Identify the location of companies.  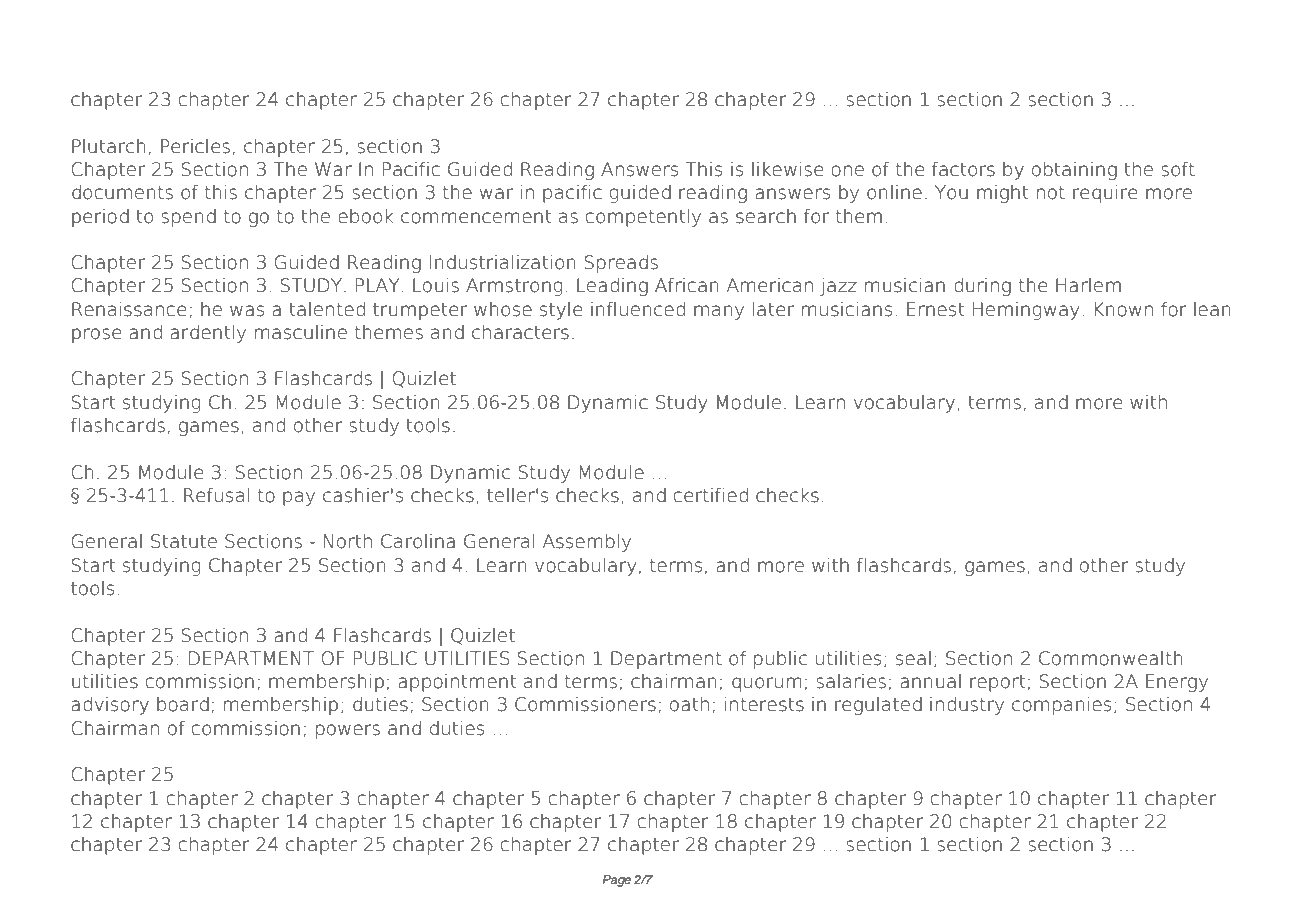
(1061, 706).
